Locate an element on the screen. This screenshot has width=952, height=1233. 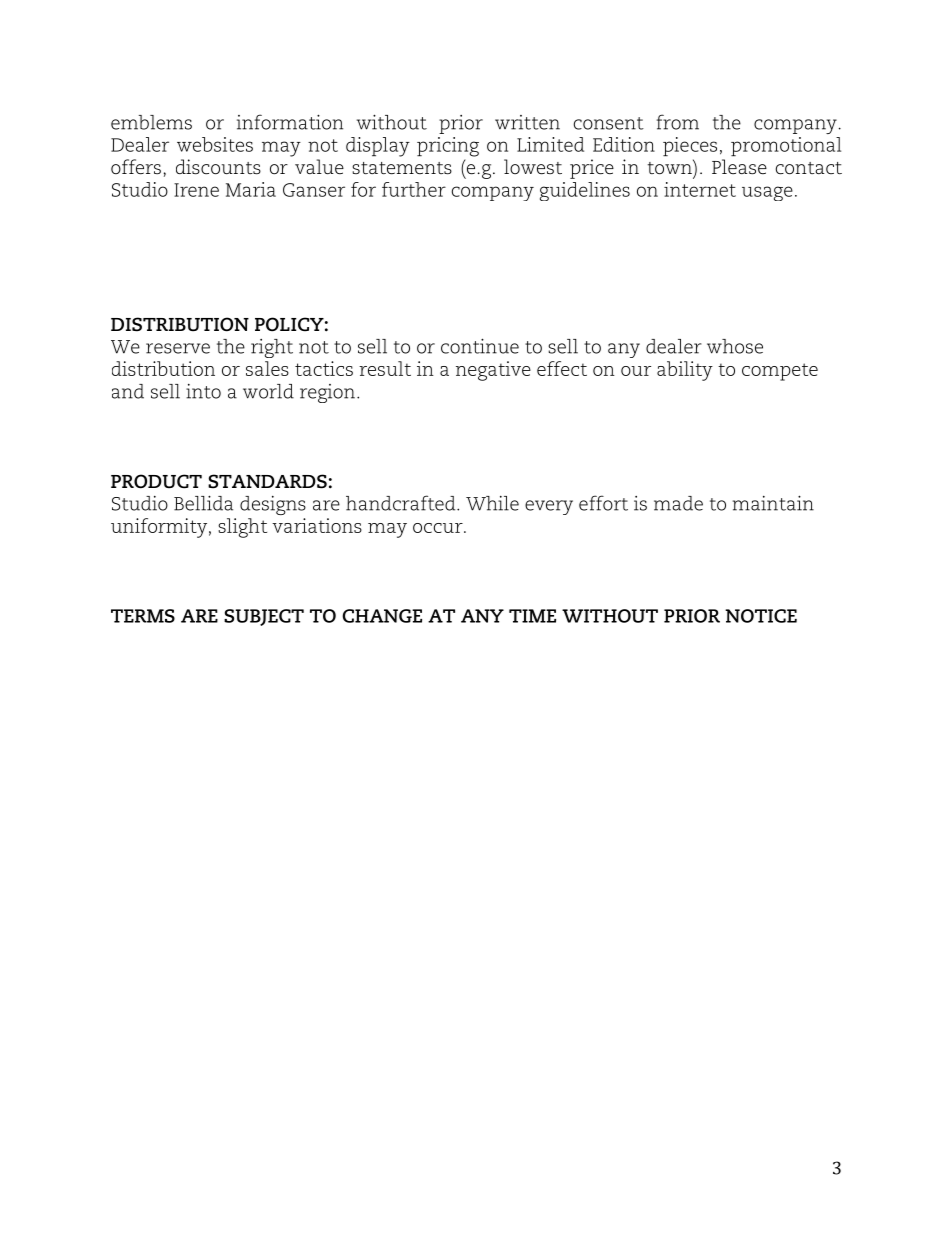
While is located at coordinates (492, 503).
